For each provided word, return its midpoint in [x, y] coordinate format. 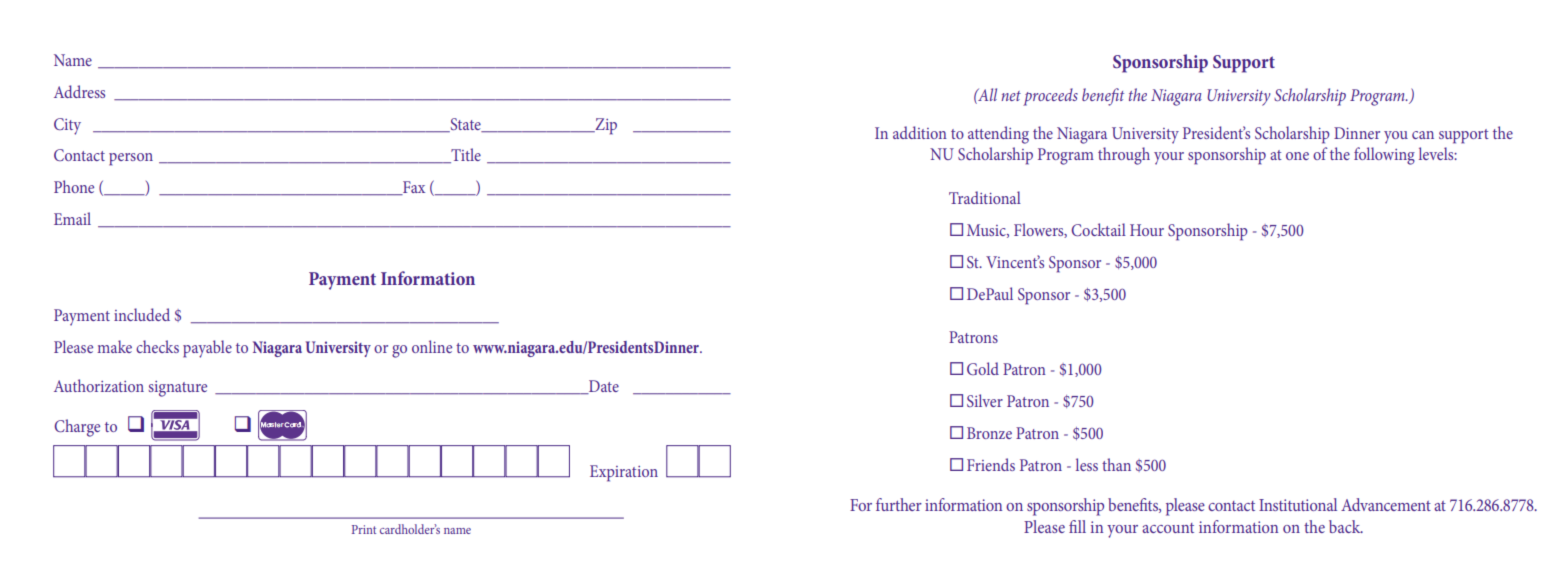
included [142, 314]
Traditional [985, 197]
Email [72, 218]
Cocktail [1098, 229]
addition [920, 132]
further [899, 504]
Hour [1147, 230]
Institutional [1298, 504]
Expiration [624, 473]
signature [177, 389]
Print [364, 529]
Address [79, 91]
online [432, 346]
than [1116, 464]
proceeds [1050, 97]
